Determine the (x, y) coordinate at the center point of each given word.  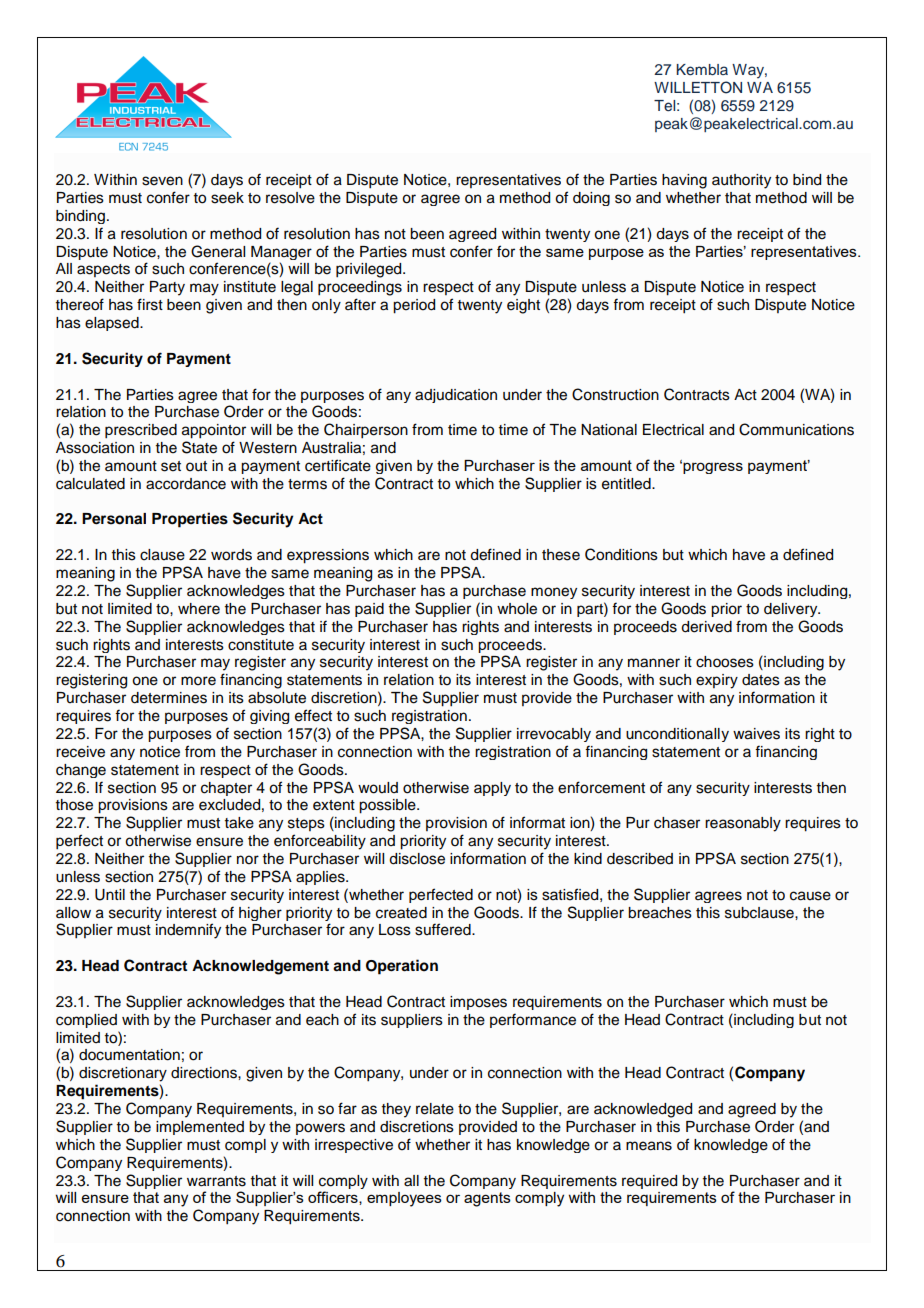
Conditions (621, 554)
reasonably (743, 824)
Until (110, 895)
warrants (216, 1181)
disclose (417, 859)
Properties (190, 520)
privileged (370, 270)
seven (162, 181)
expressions (328, 556)
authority (741, 181)
